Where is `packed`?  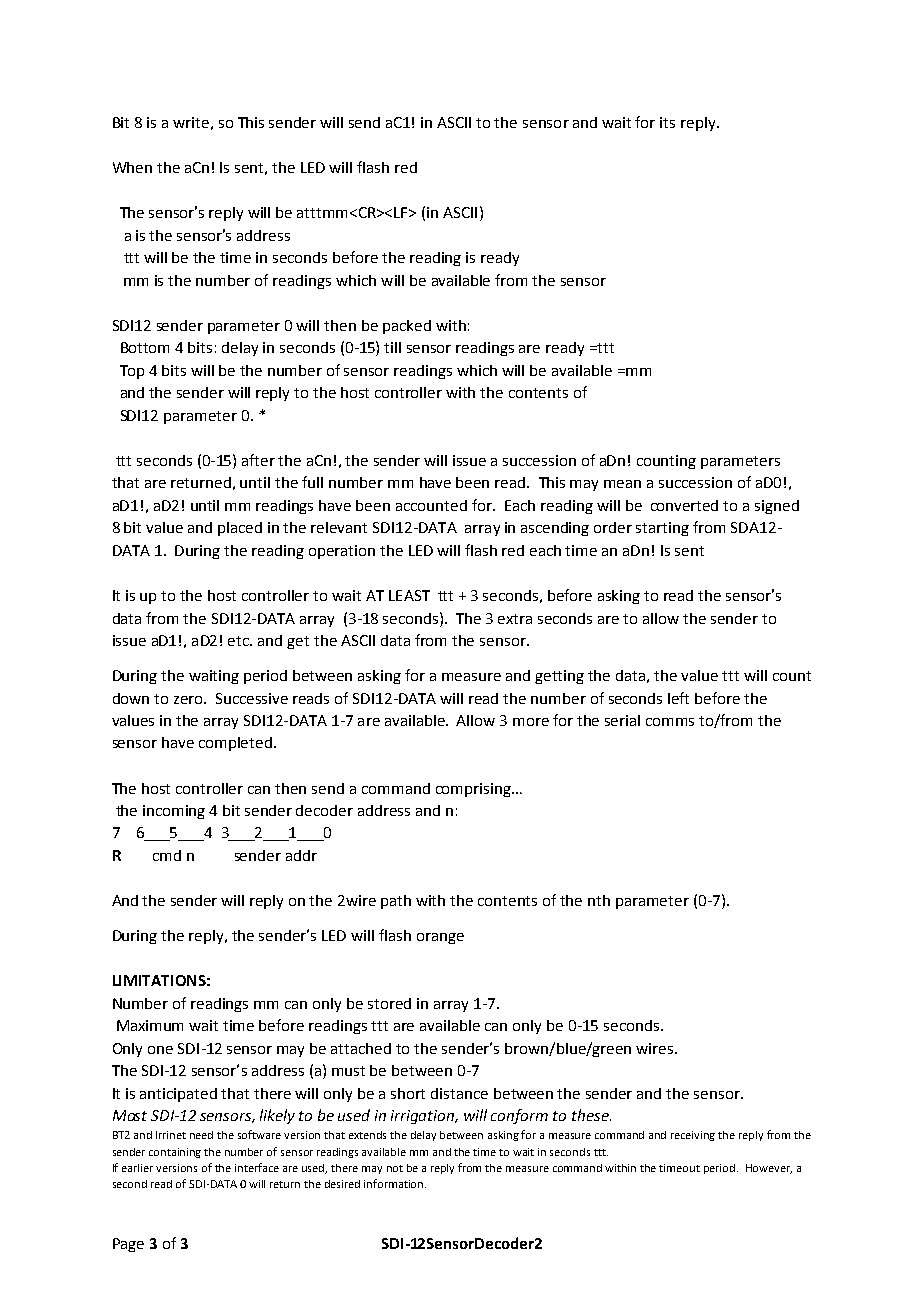 packed is located at coordinates (407, 327).
